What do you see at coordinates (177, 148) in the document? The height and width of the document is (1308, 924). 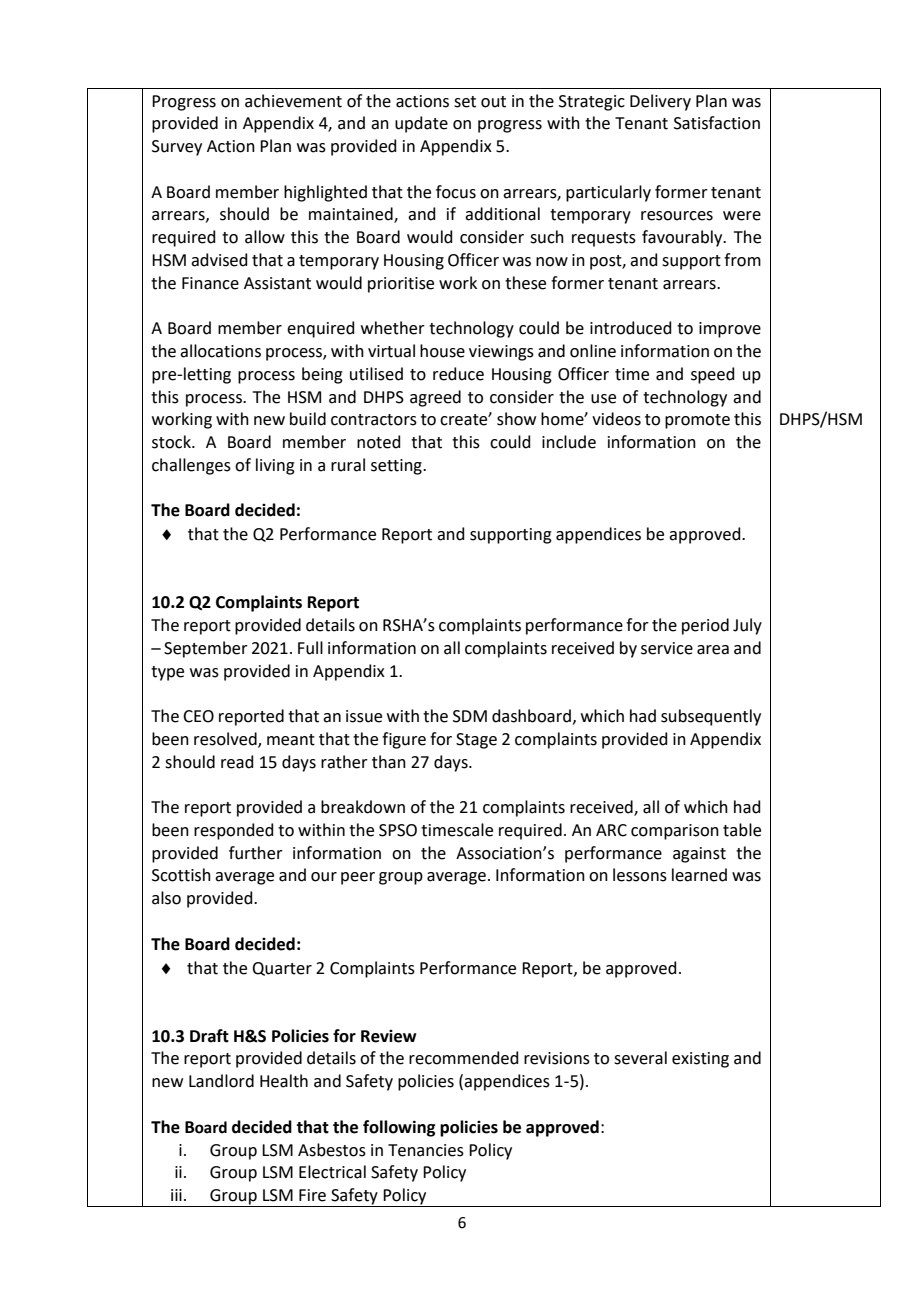 I see `Survey` at bounding box center [177, 148].
